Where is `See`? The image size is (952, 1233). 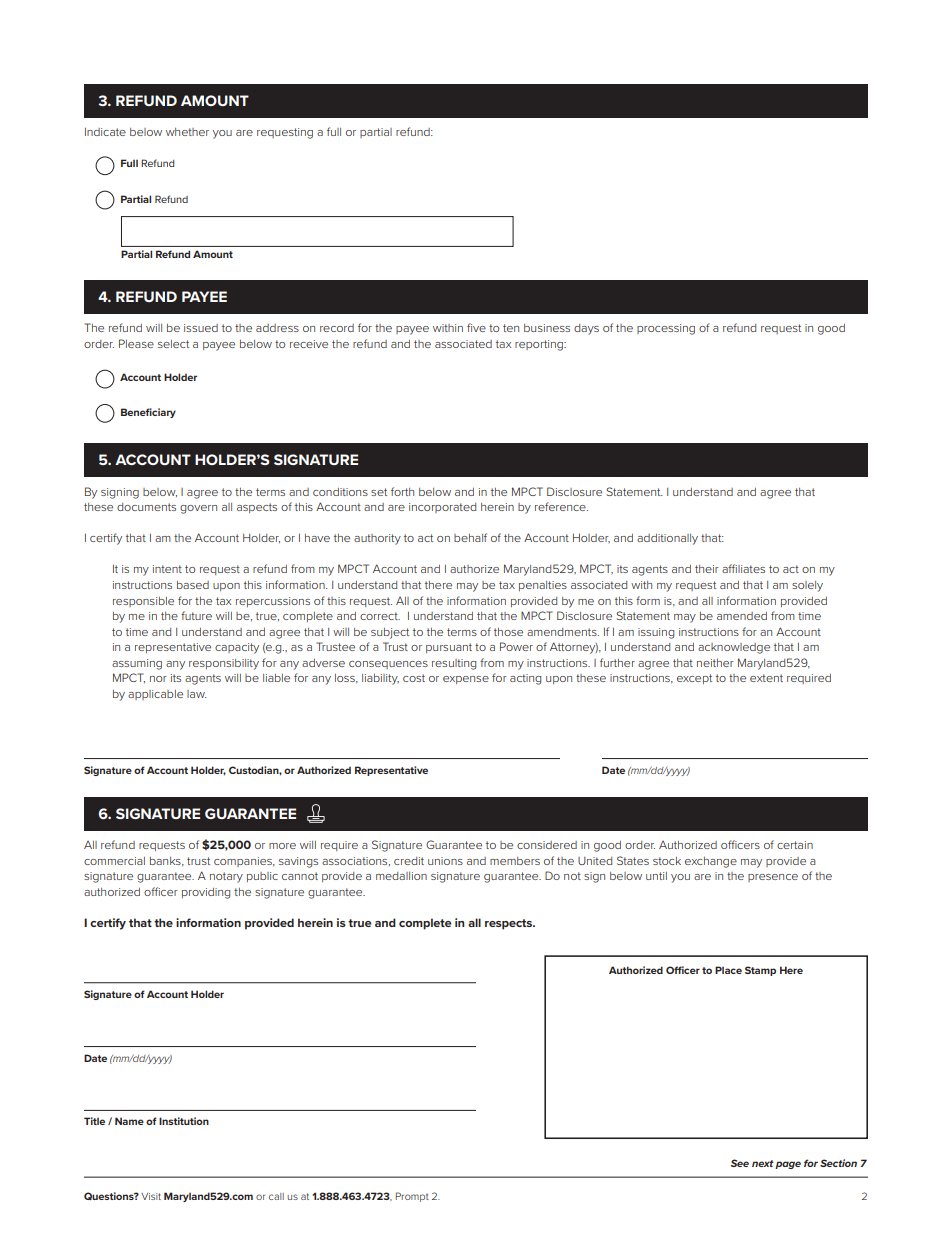 See is located at coordinates (740, 1163).
